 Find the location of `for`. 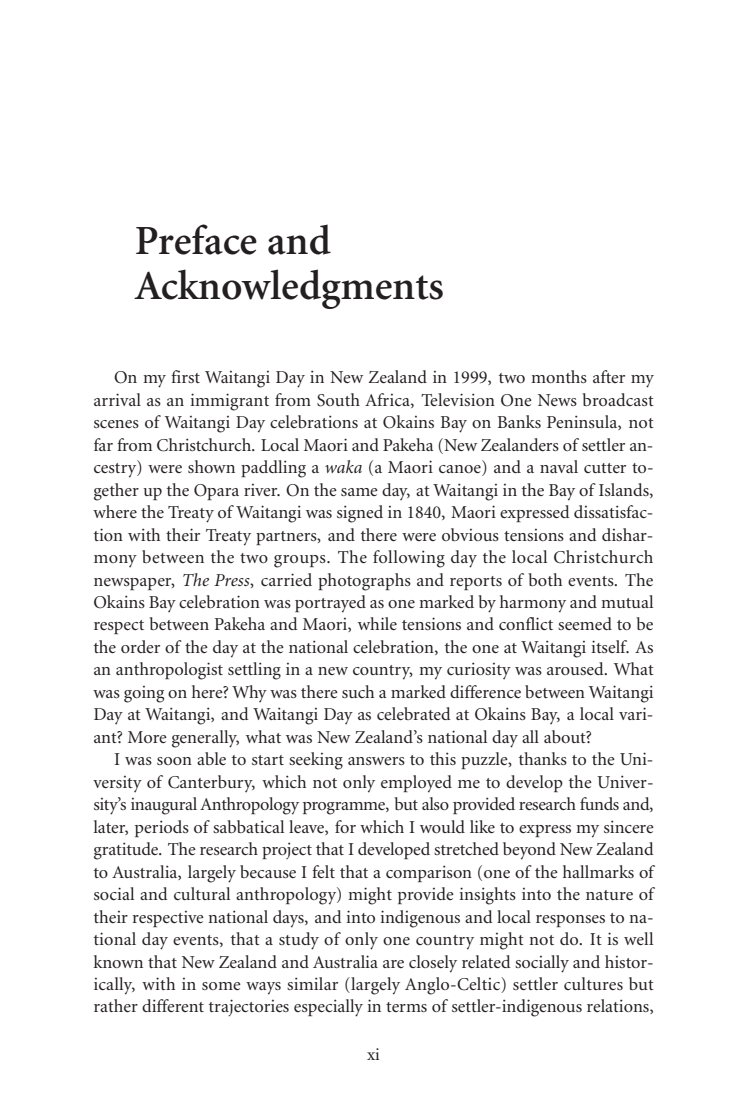

for is located at coordinates (345, 826).
